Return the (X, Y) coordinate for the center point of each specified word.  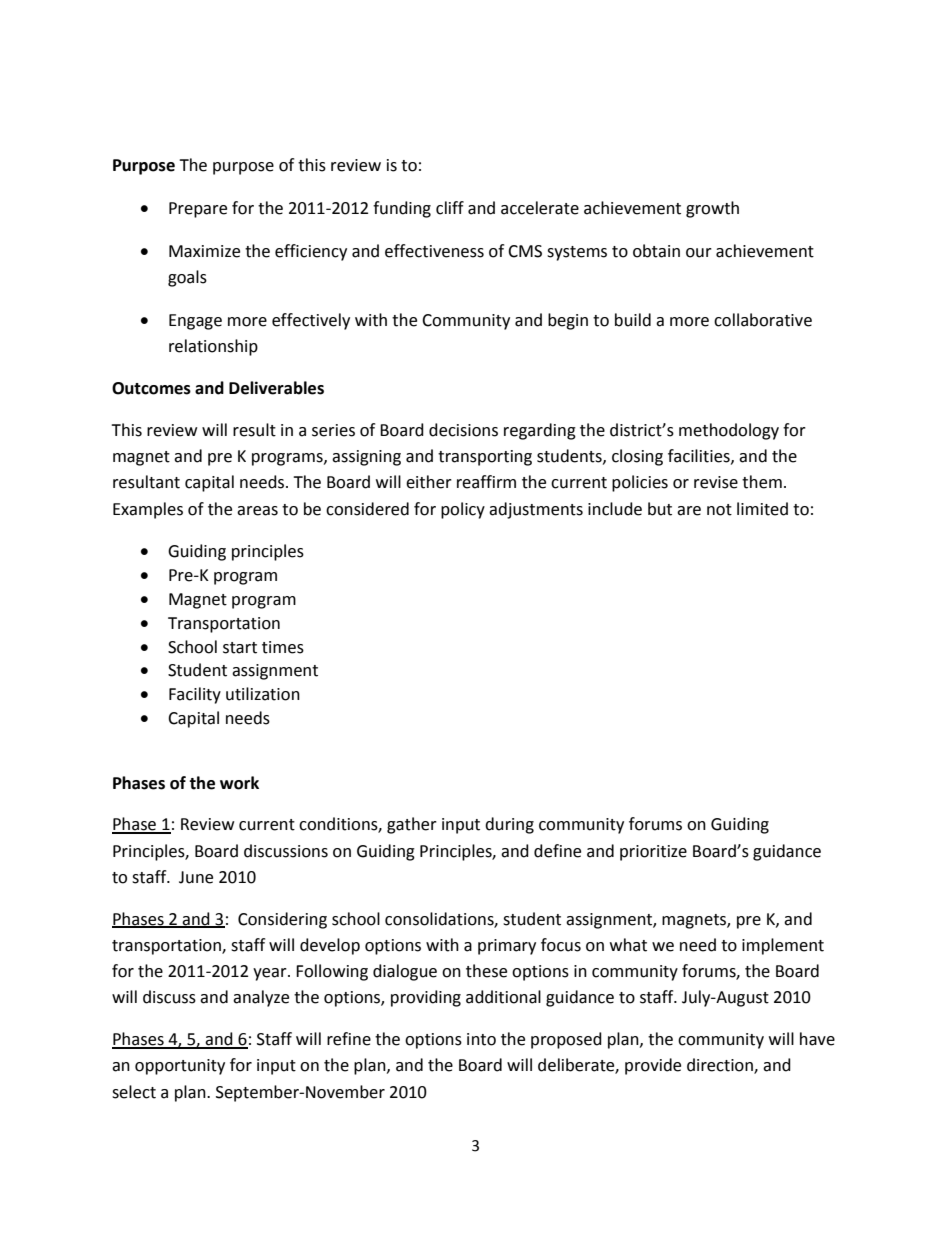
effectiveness (434, 251)
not (719, 510)
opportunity (180, 1067)
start (240, 648)
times (283, 647)
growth (712, 209)
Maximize (204, 251)
